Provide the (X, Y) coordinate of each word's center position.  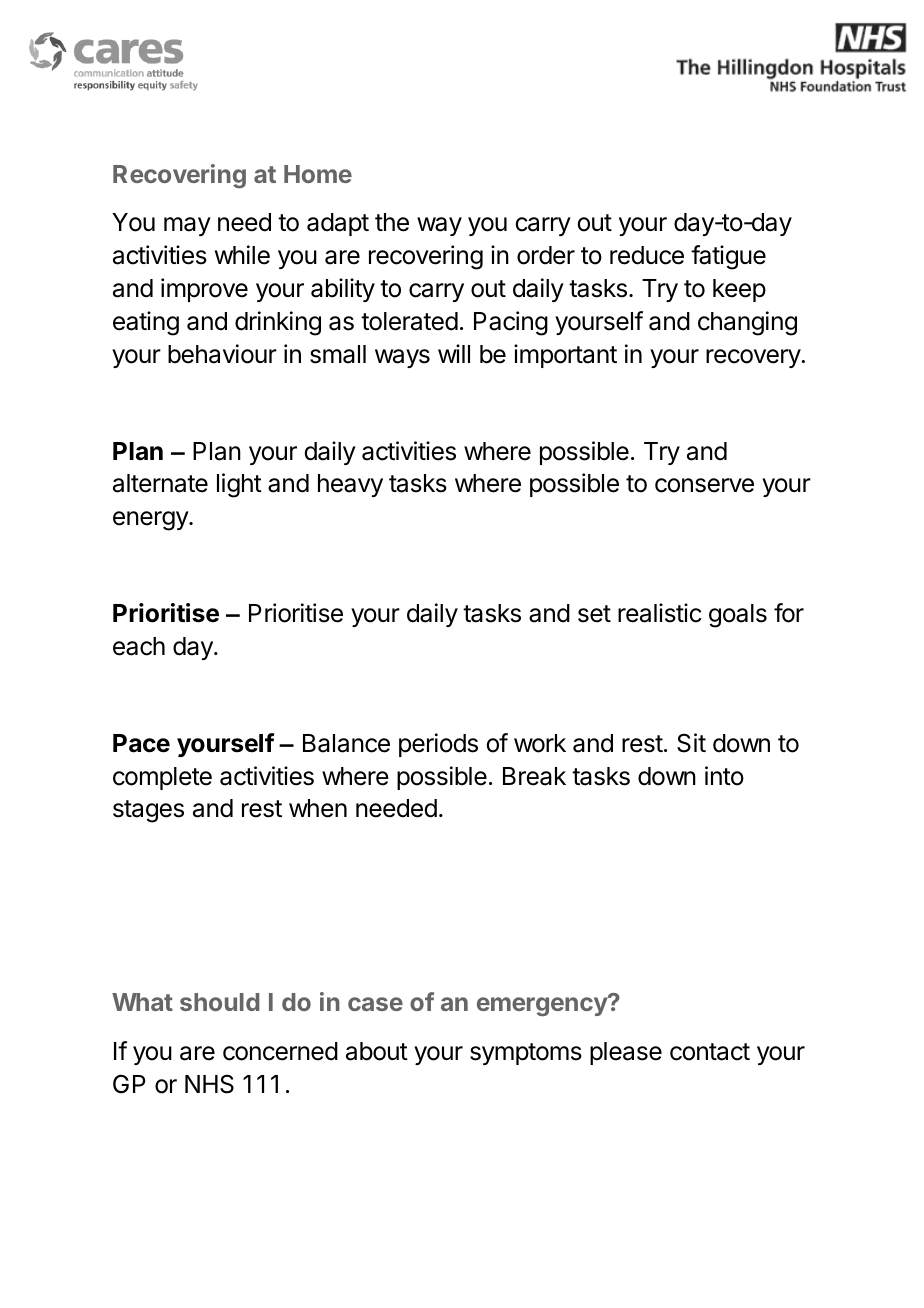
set (594, 614)
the (392, 222)
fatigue (728, 257)
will (454, 353)
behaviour (222, 354)
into (724, 776)
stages (148, 811)
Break (534, 776)
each (139, 646)
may (187, 226)
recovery (754, 358)
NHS (209, 1084)
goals (738, 616)
